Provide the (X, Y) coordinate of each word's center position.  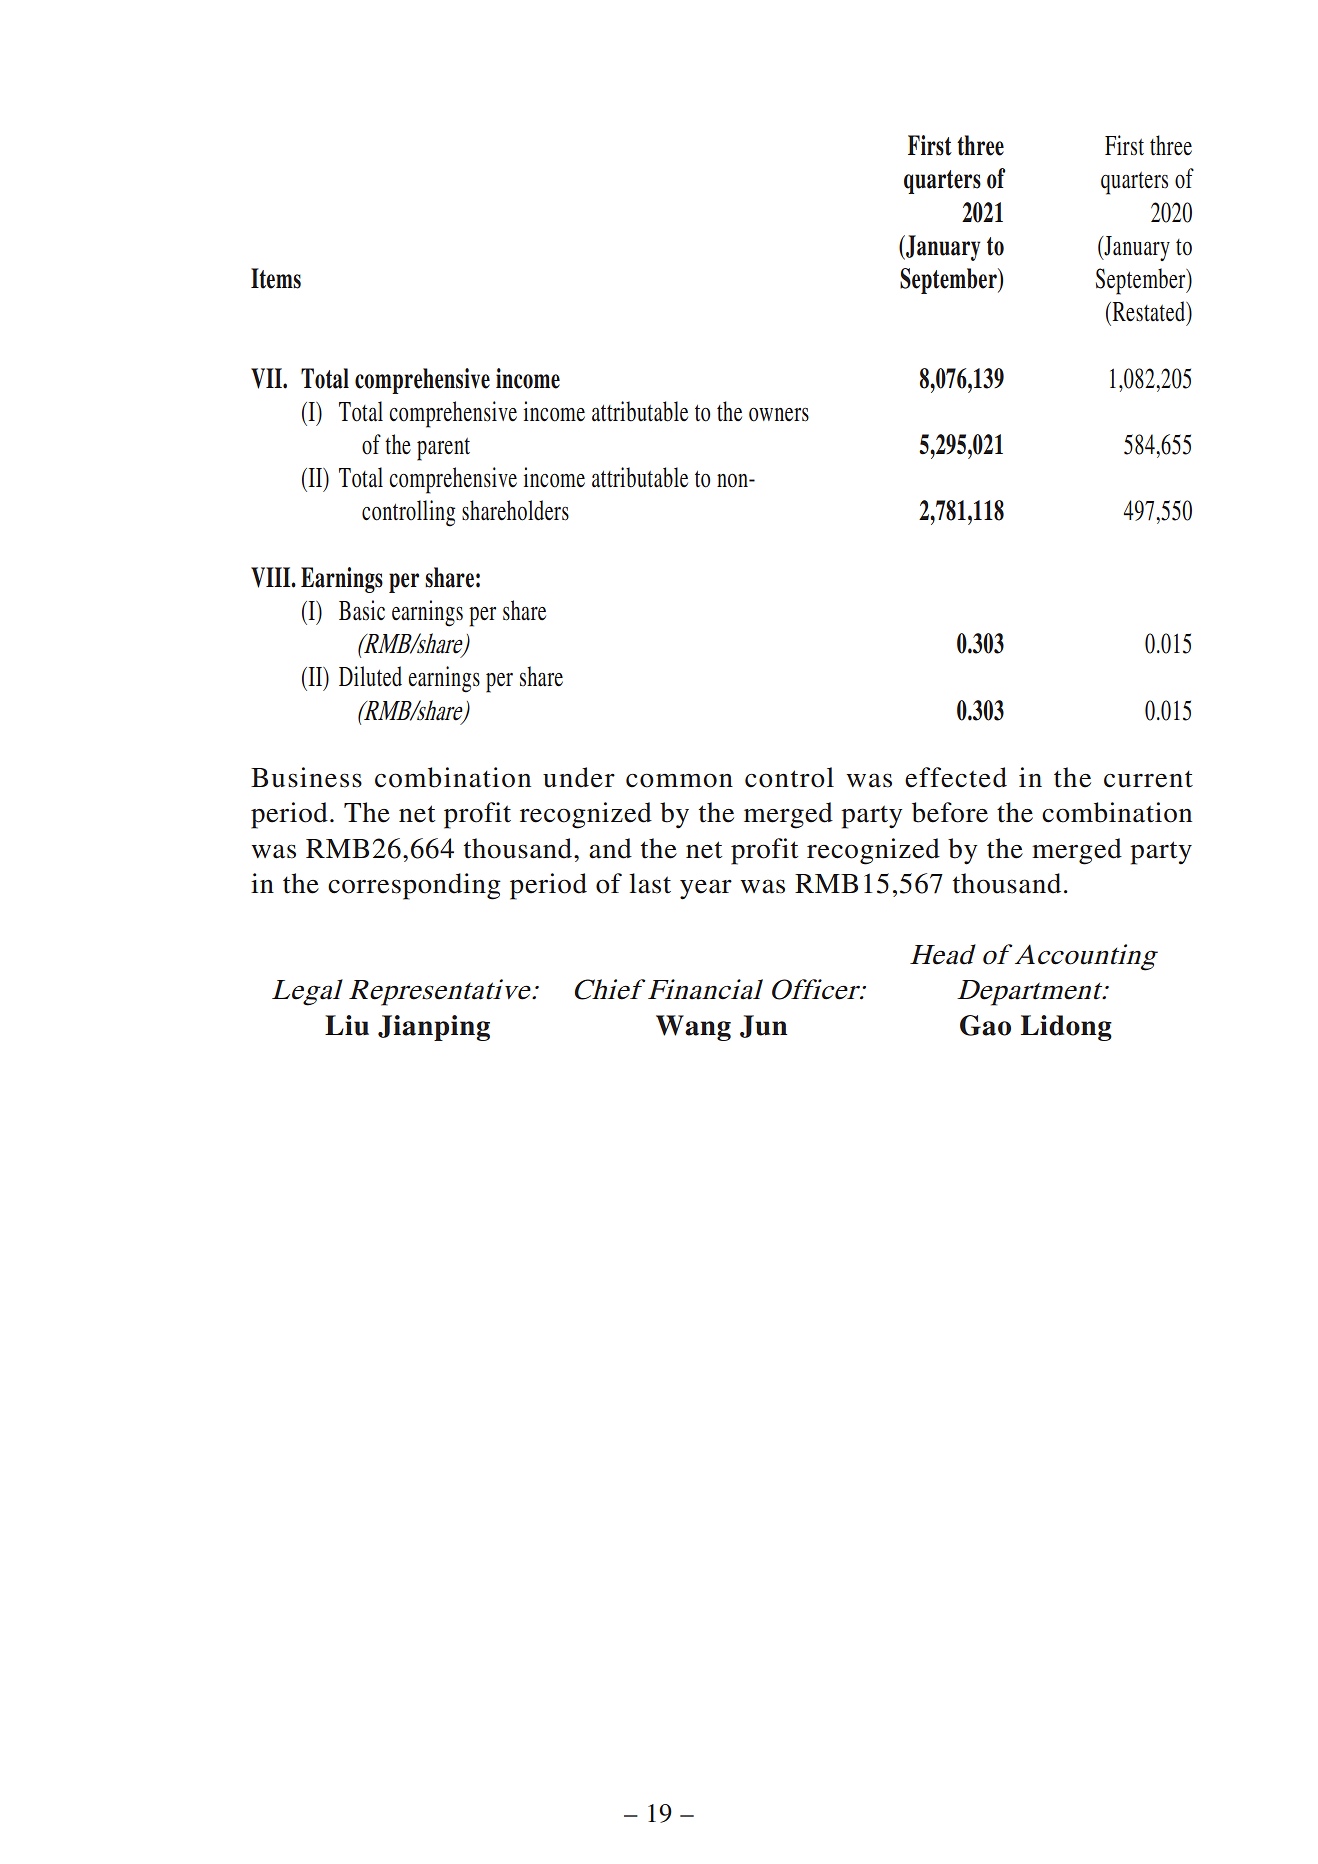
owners (779, 415)
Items (276, 278)
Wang (693, 1028)
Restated (1149, 312)
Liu (347, 1025)
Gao (985, 1025)
